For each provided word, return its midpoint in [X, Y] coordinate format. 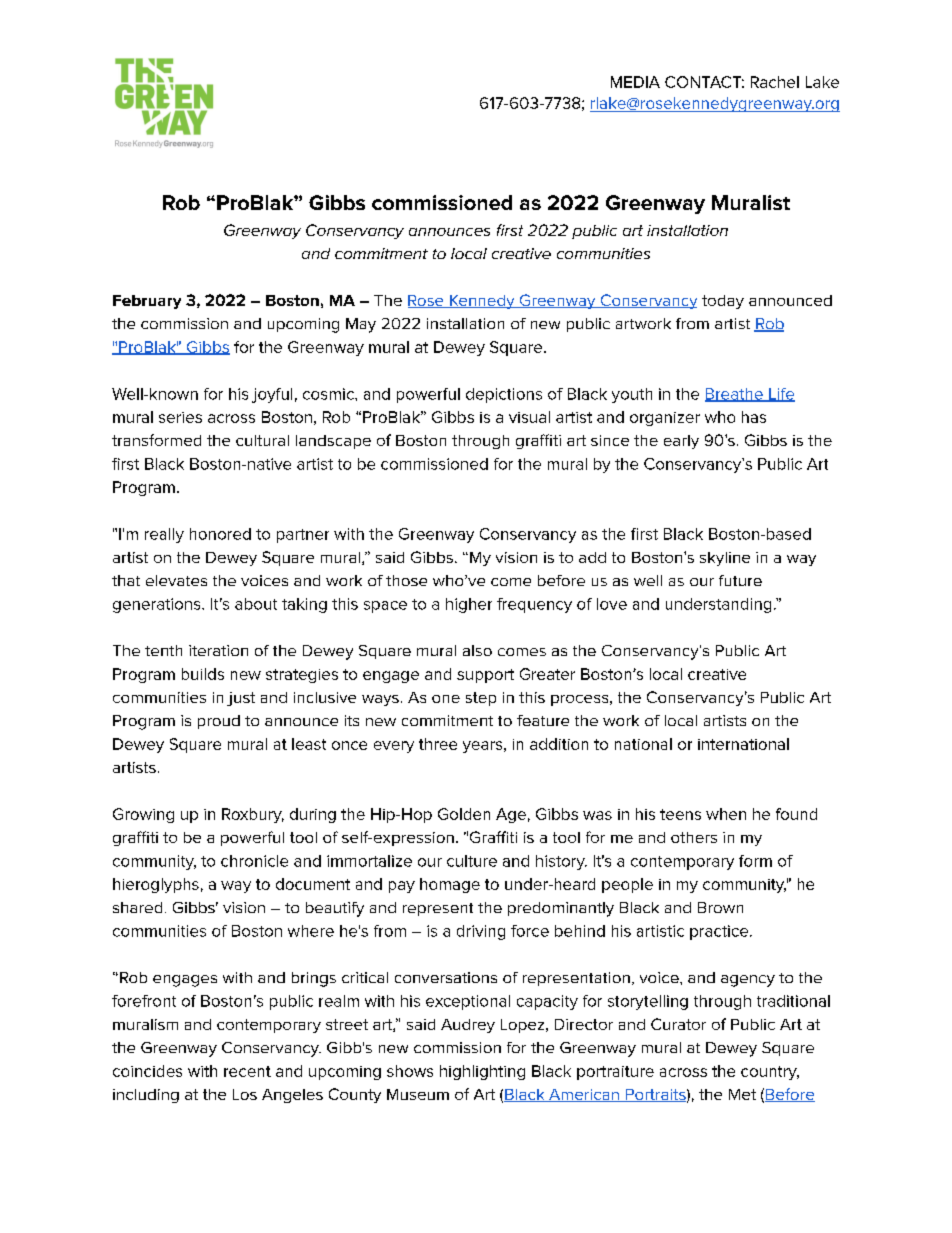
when [726, 814]
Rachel [775, 82]
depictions [504, 395]
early [681, 442]
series [180, 417]
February [147, 302]
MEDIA [635, 82]
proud [219, 722]
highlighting [482, 1072]
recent [247, 1071]
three [438, 744]
